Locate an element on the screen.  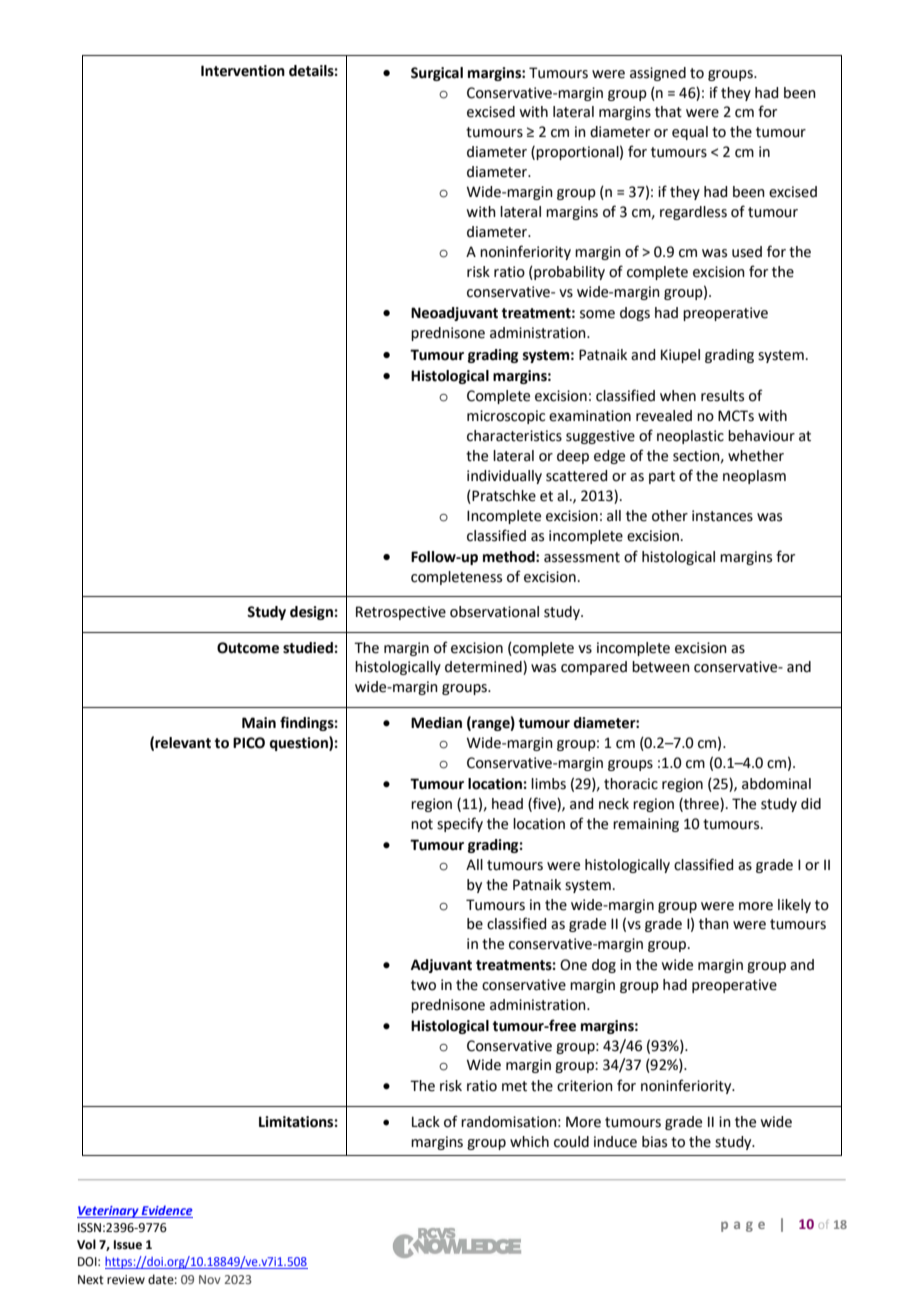
PICO is located at coordinates (249, 743).
